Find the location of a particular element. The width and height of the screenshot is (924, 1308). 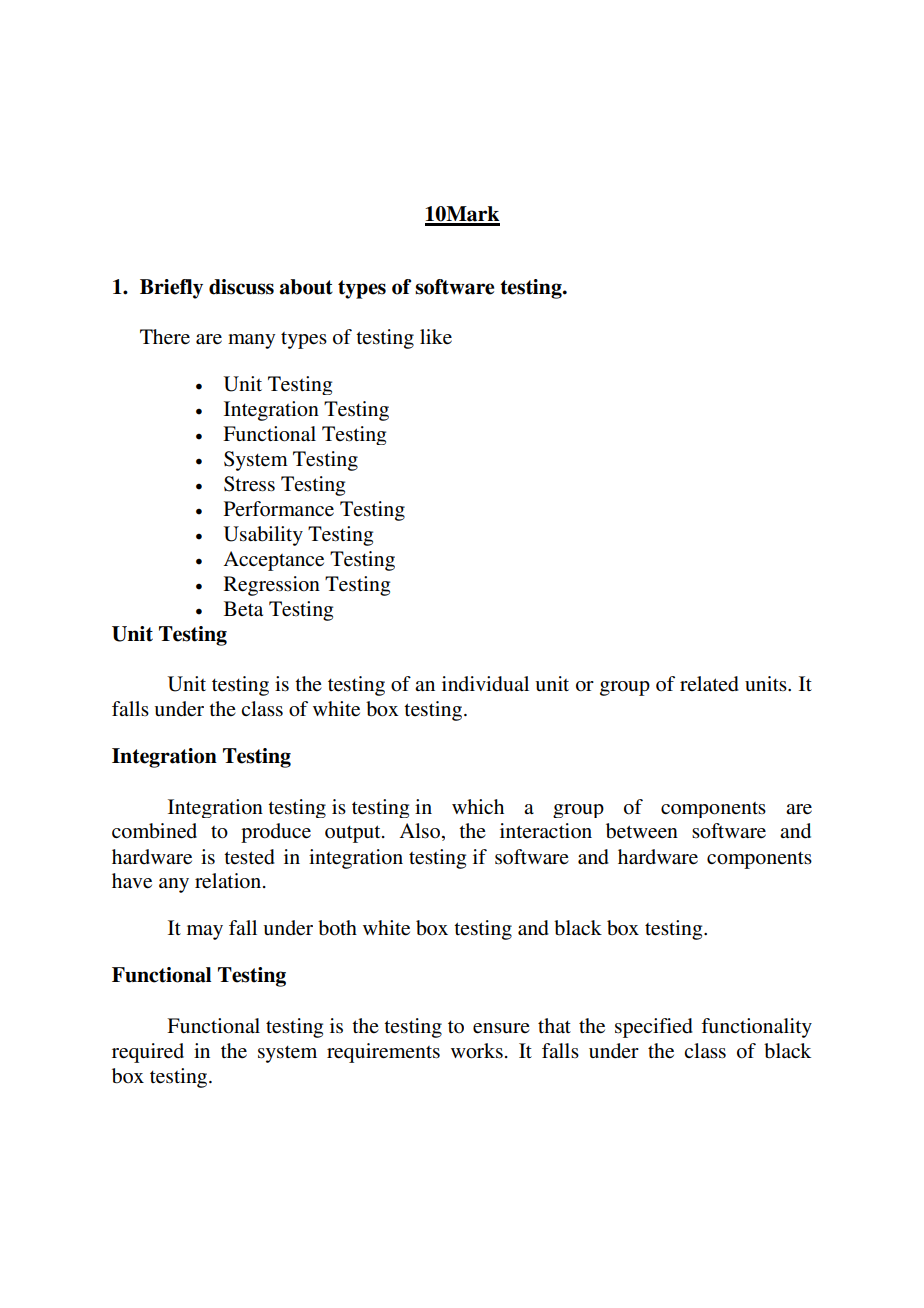

specified is located at coordinates (654, 1028).
